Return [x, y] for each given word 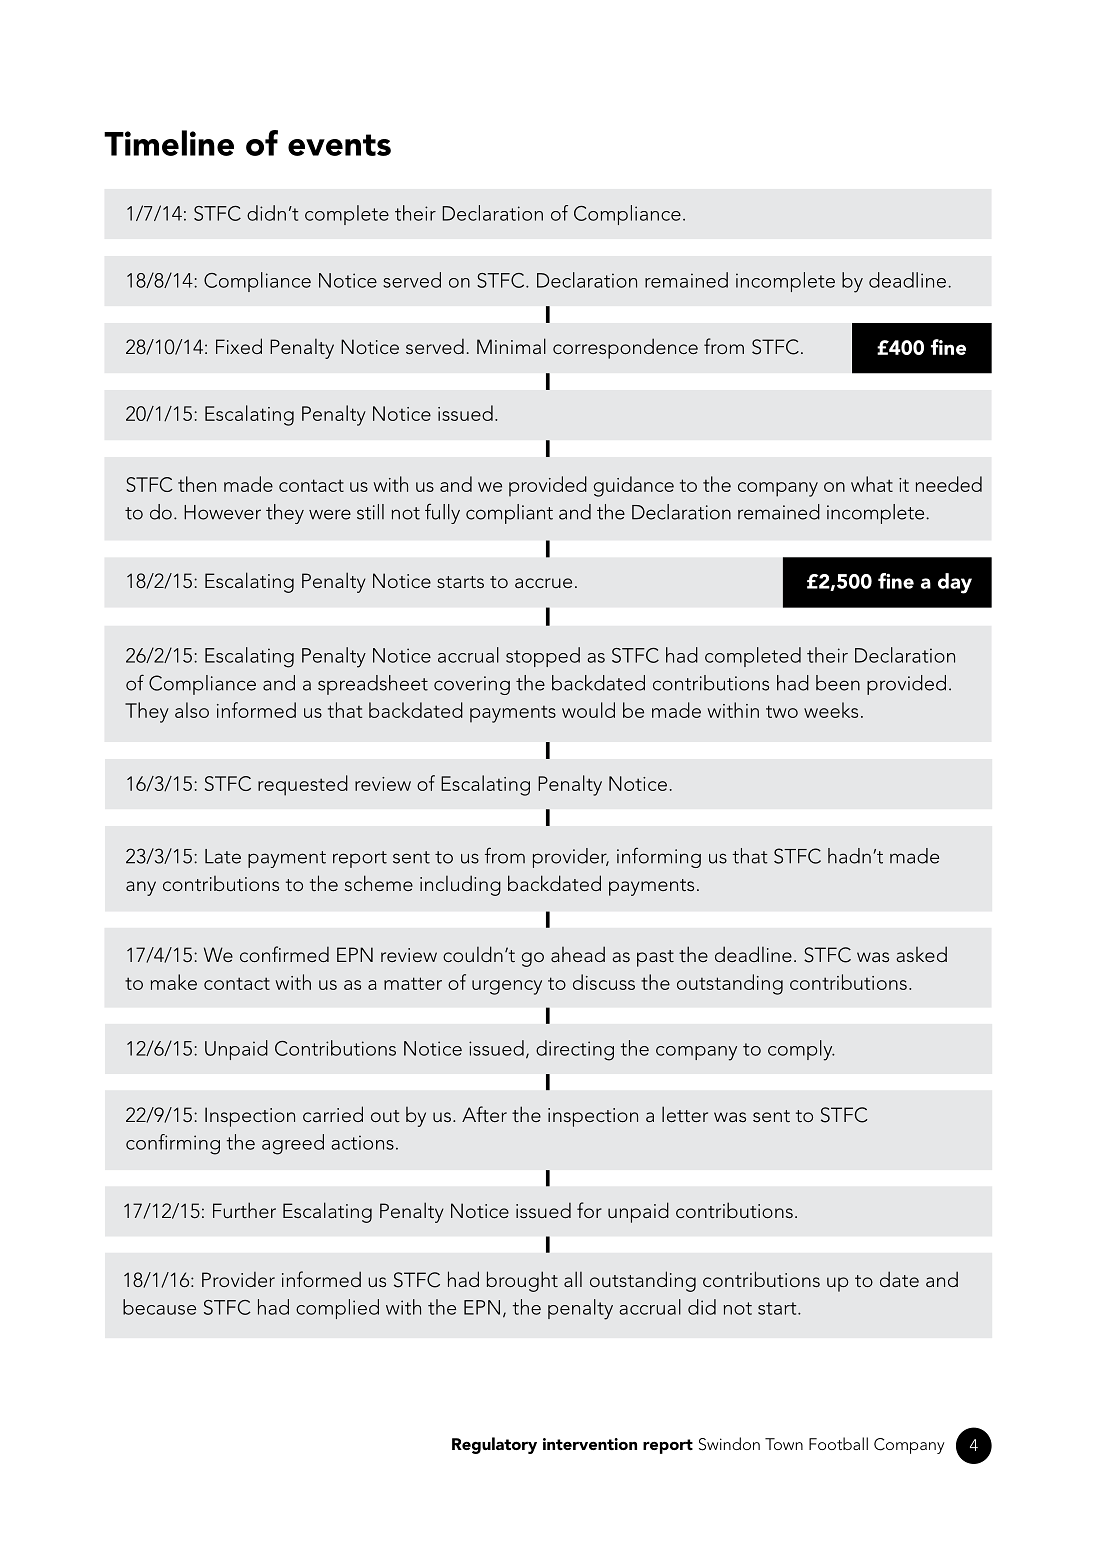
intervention [590, 1444]
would [588, 710]
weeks [831, 710]
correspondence [625, 348]
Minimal [511, 346]
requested [303, 785]
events [339, 145]
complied [337, 1309]
